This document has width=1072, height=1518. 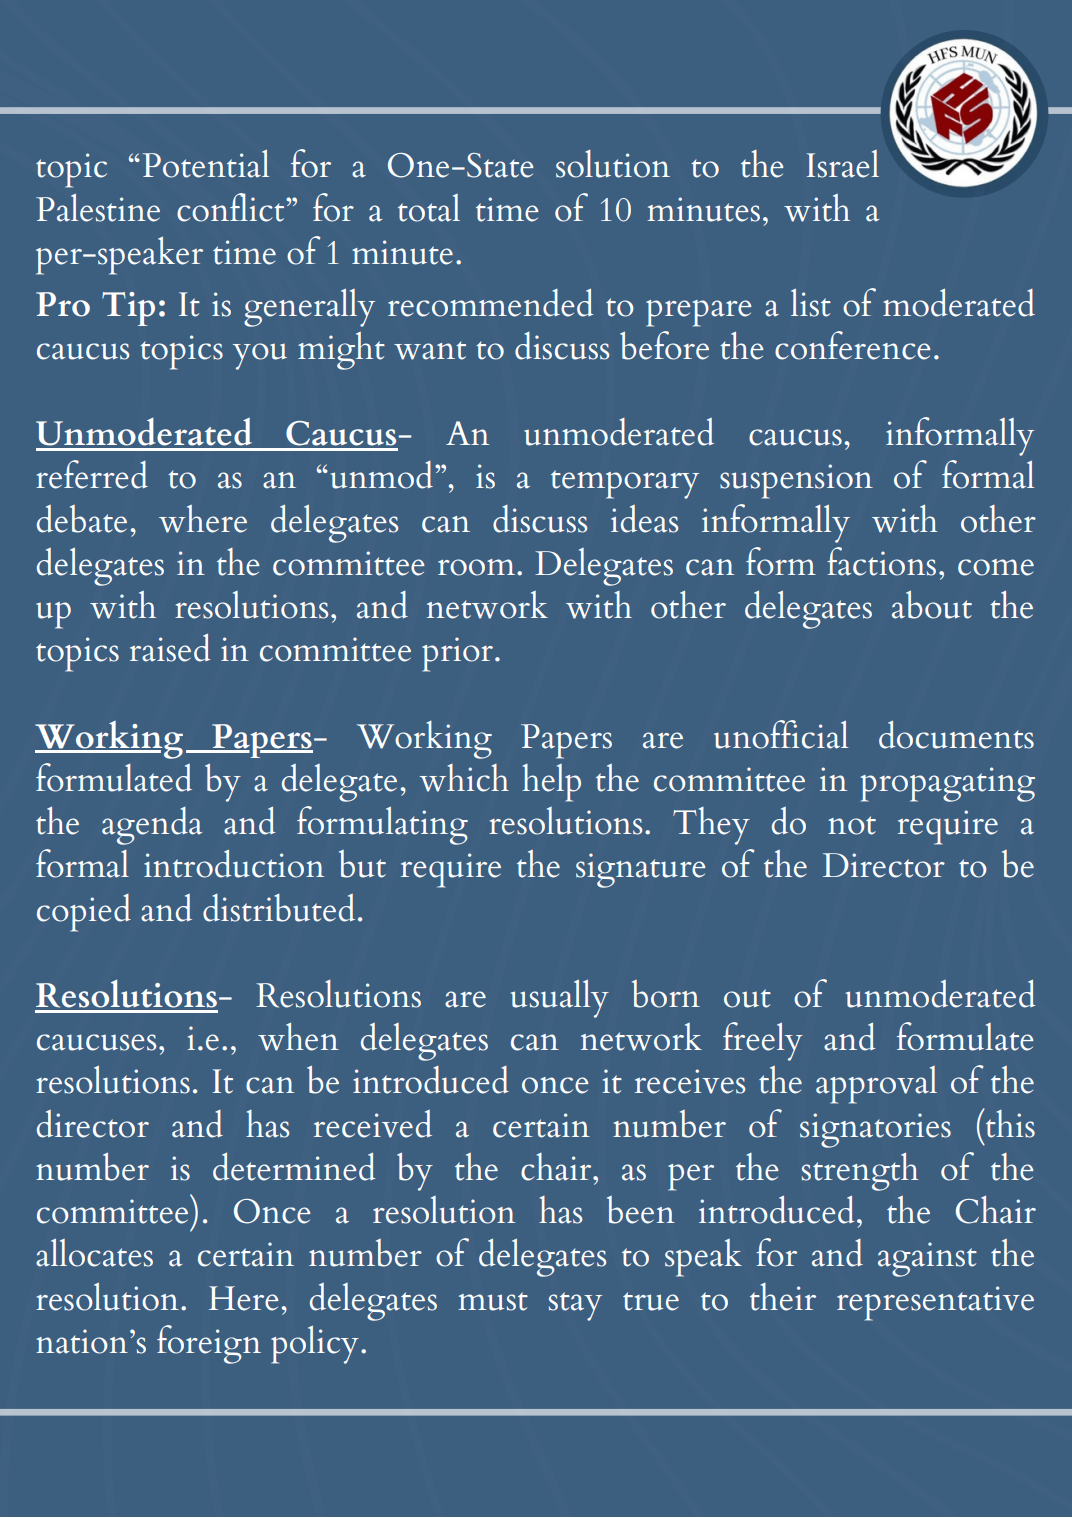 I want to click on usually, so click(x=560, y=998).
